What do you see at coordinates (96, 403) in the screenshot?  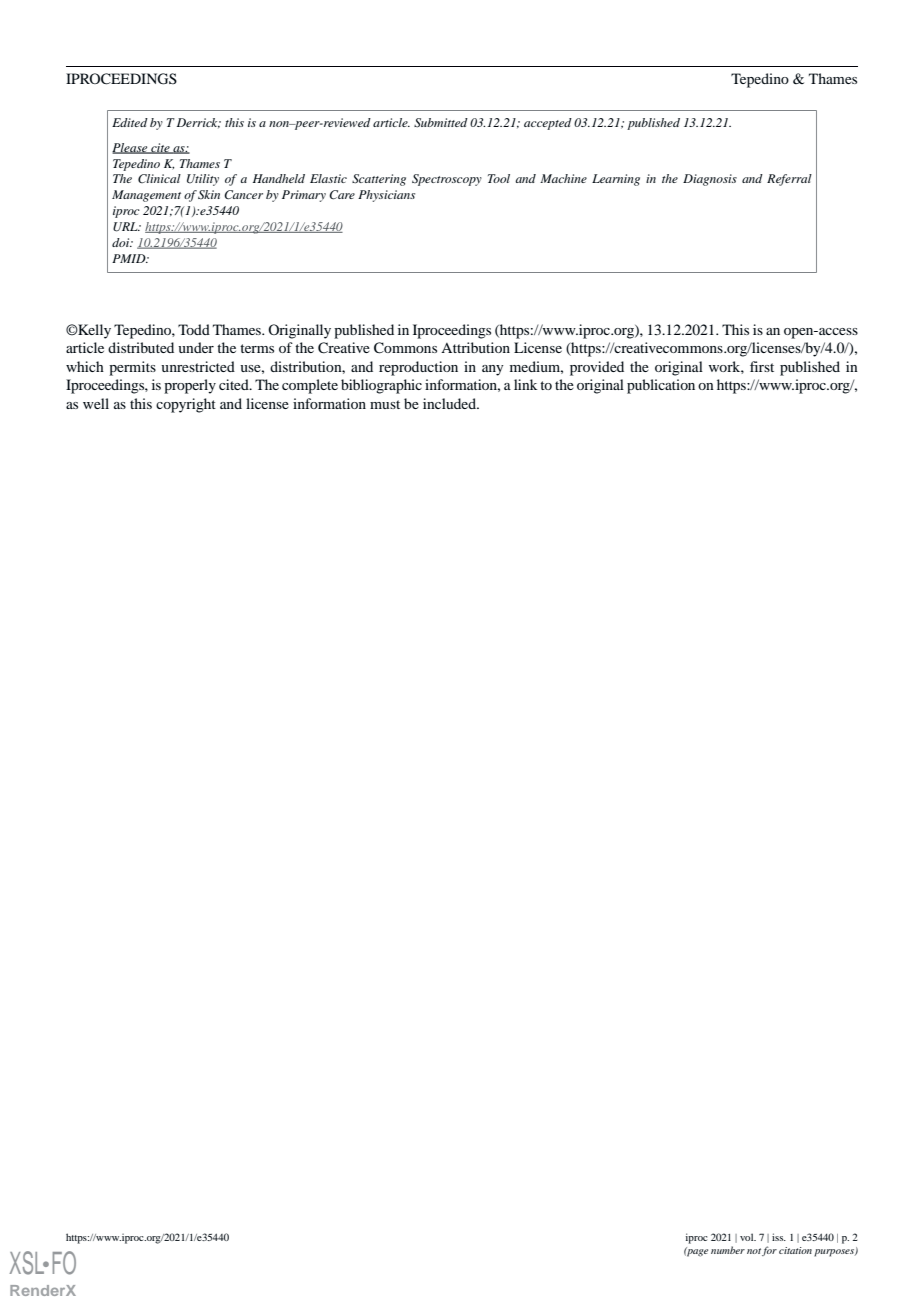 I see `well` at bounding box center [96, 403].
